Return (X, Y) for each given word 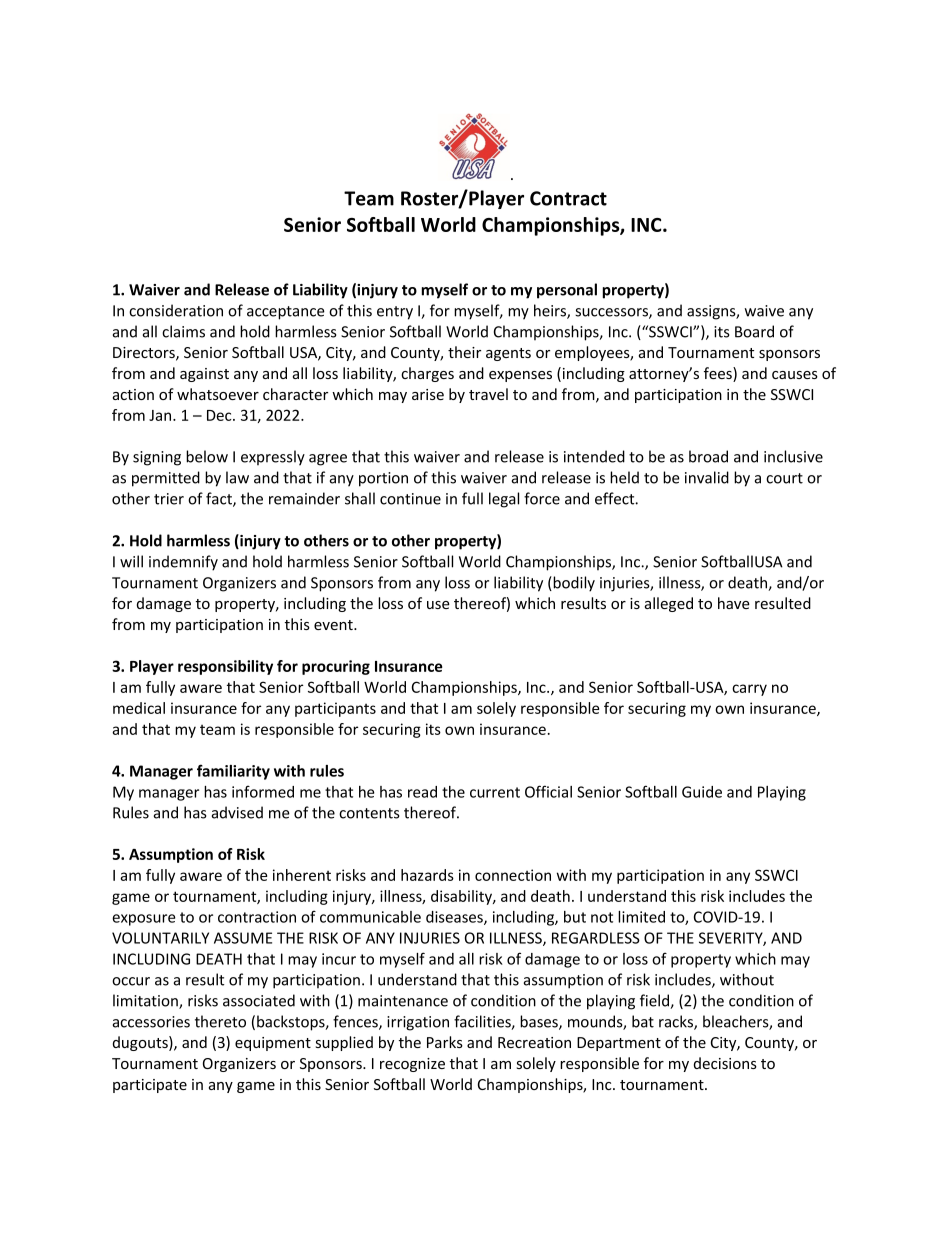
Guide (702, 792)
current (495, 792)
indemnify (183, 563)
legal (504, 500)
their (464, 352)
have (734, 603)
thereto (220, 1021)
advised (237, 812)
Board (754, 331)
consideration (176, 310)
